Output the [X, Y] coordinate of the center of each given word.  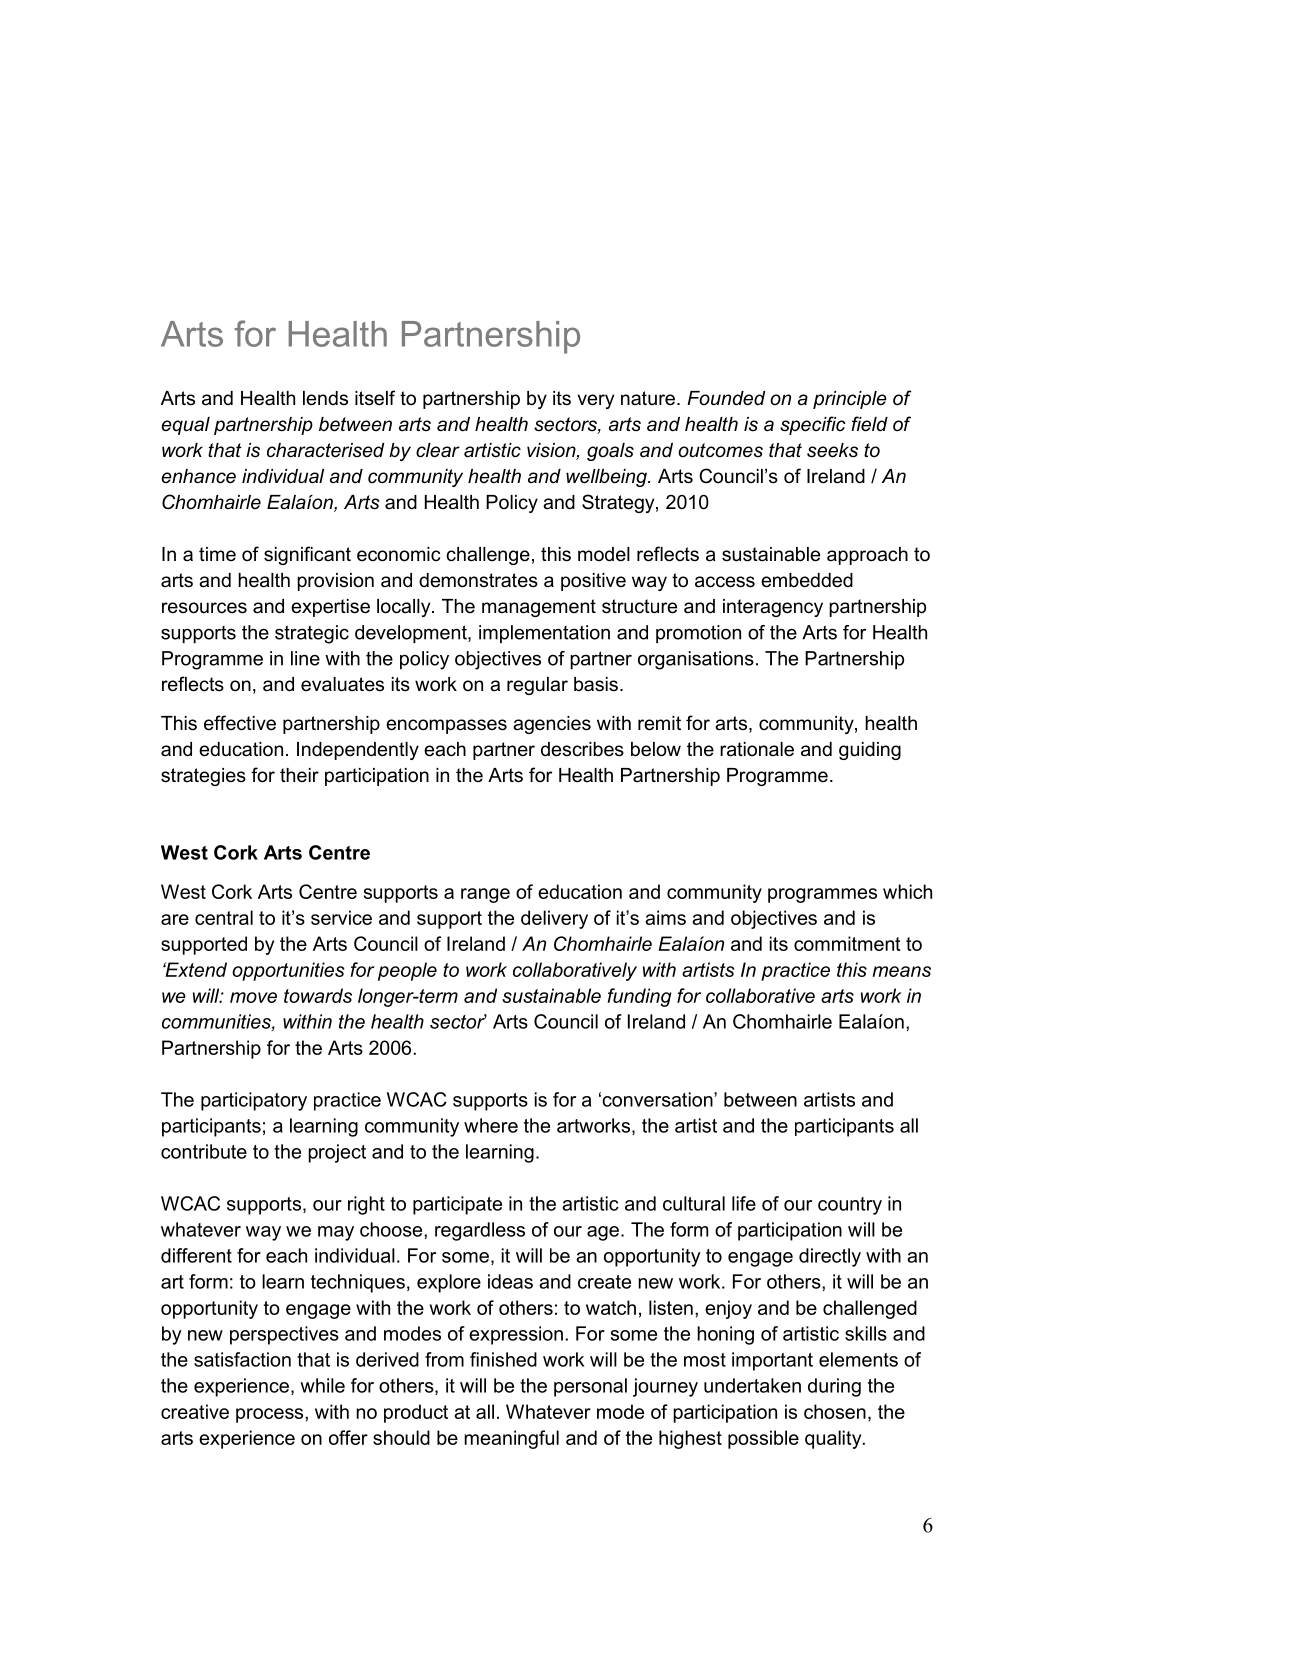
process [271, 1415]
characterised [325, 450]
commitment [847, 943]
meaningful [511, 1439]
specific [813, 425]
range [485, 895]
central [224, 917]
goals [610, 452]
